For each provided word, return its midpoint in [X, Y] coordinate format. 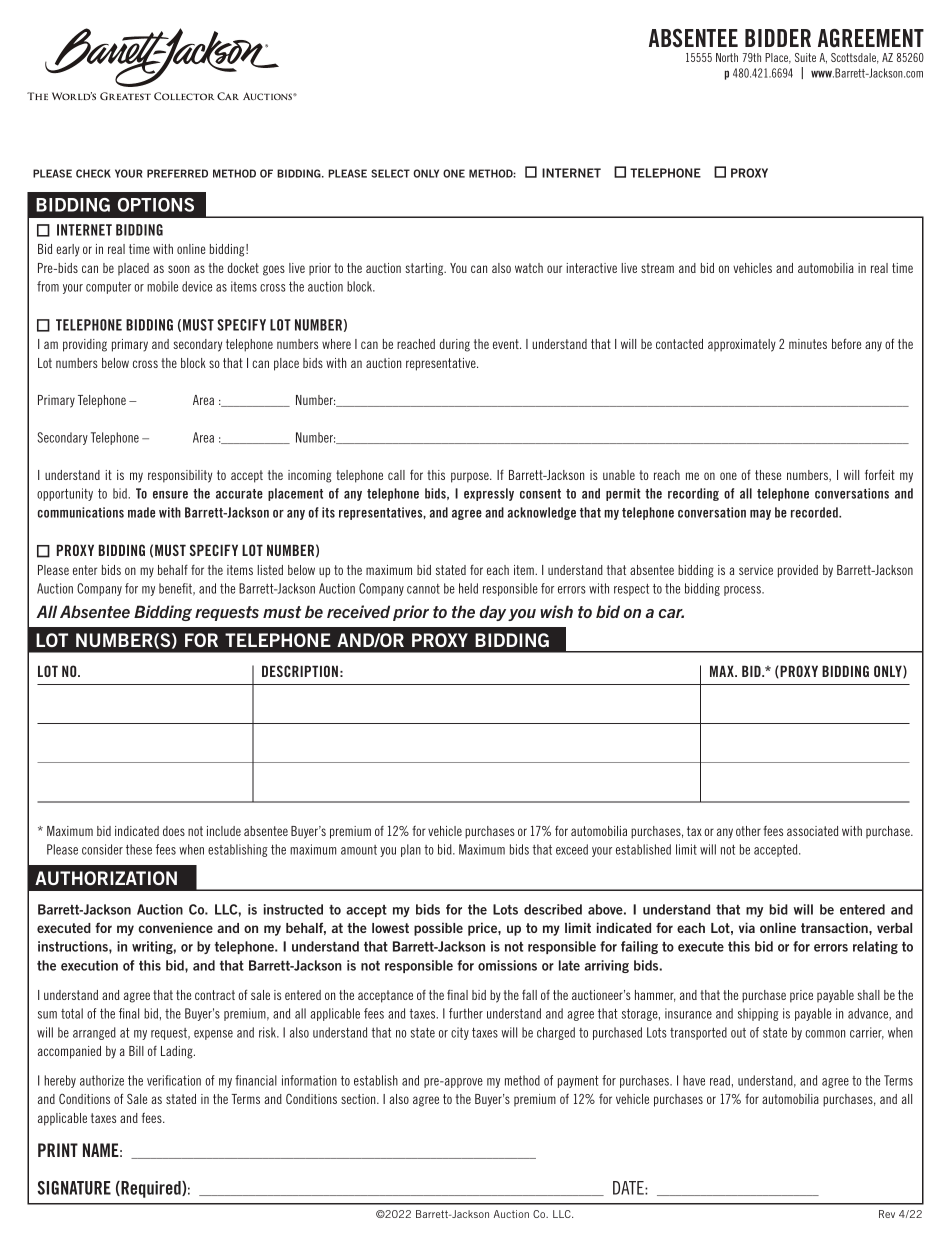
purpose [471, 477]
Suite [805, 57]
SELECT [390, 173]
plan [411, 850]
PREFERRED [177, 173]
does [174, 831]
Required [151, 1189]
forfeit [880, 474]
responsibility [180, 476]
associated [812, 831]
